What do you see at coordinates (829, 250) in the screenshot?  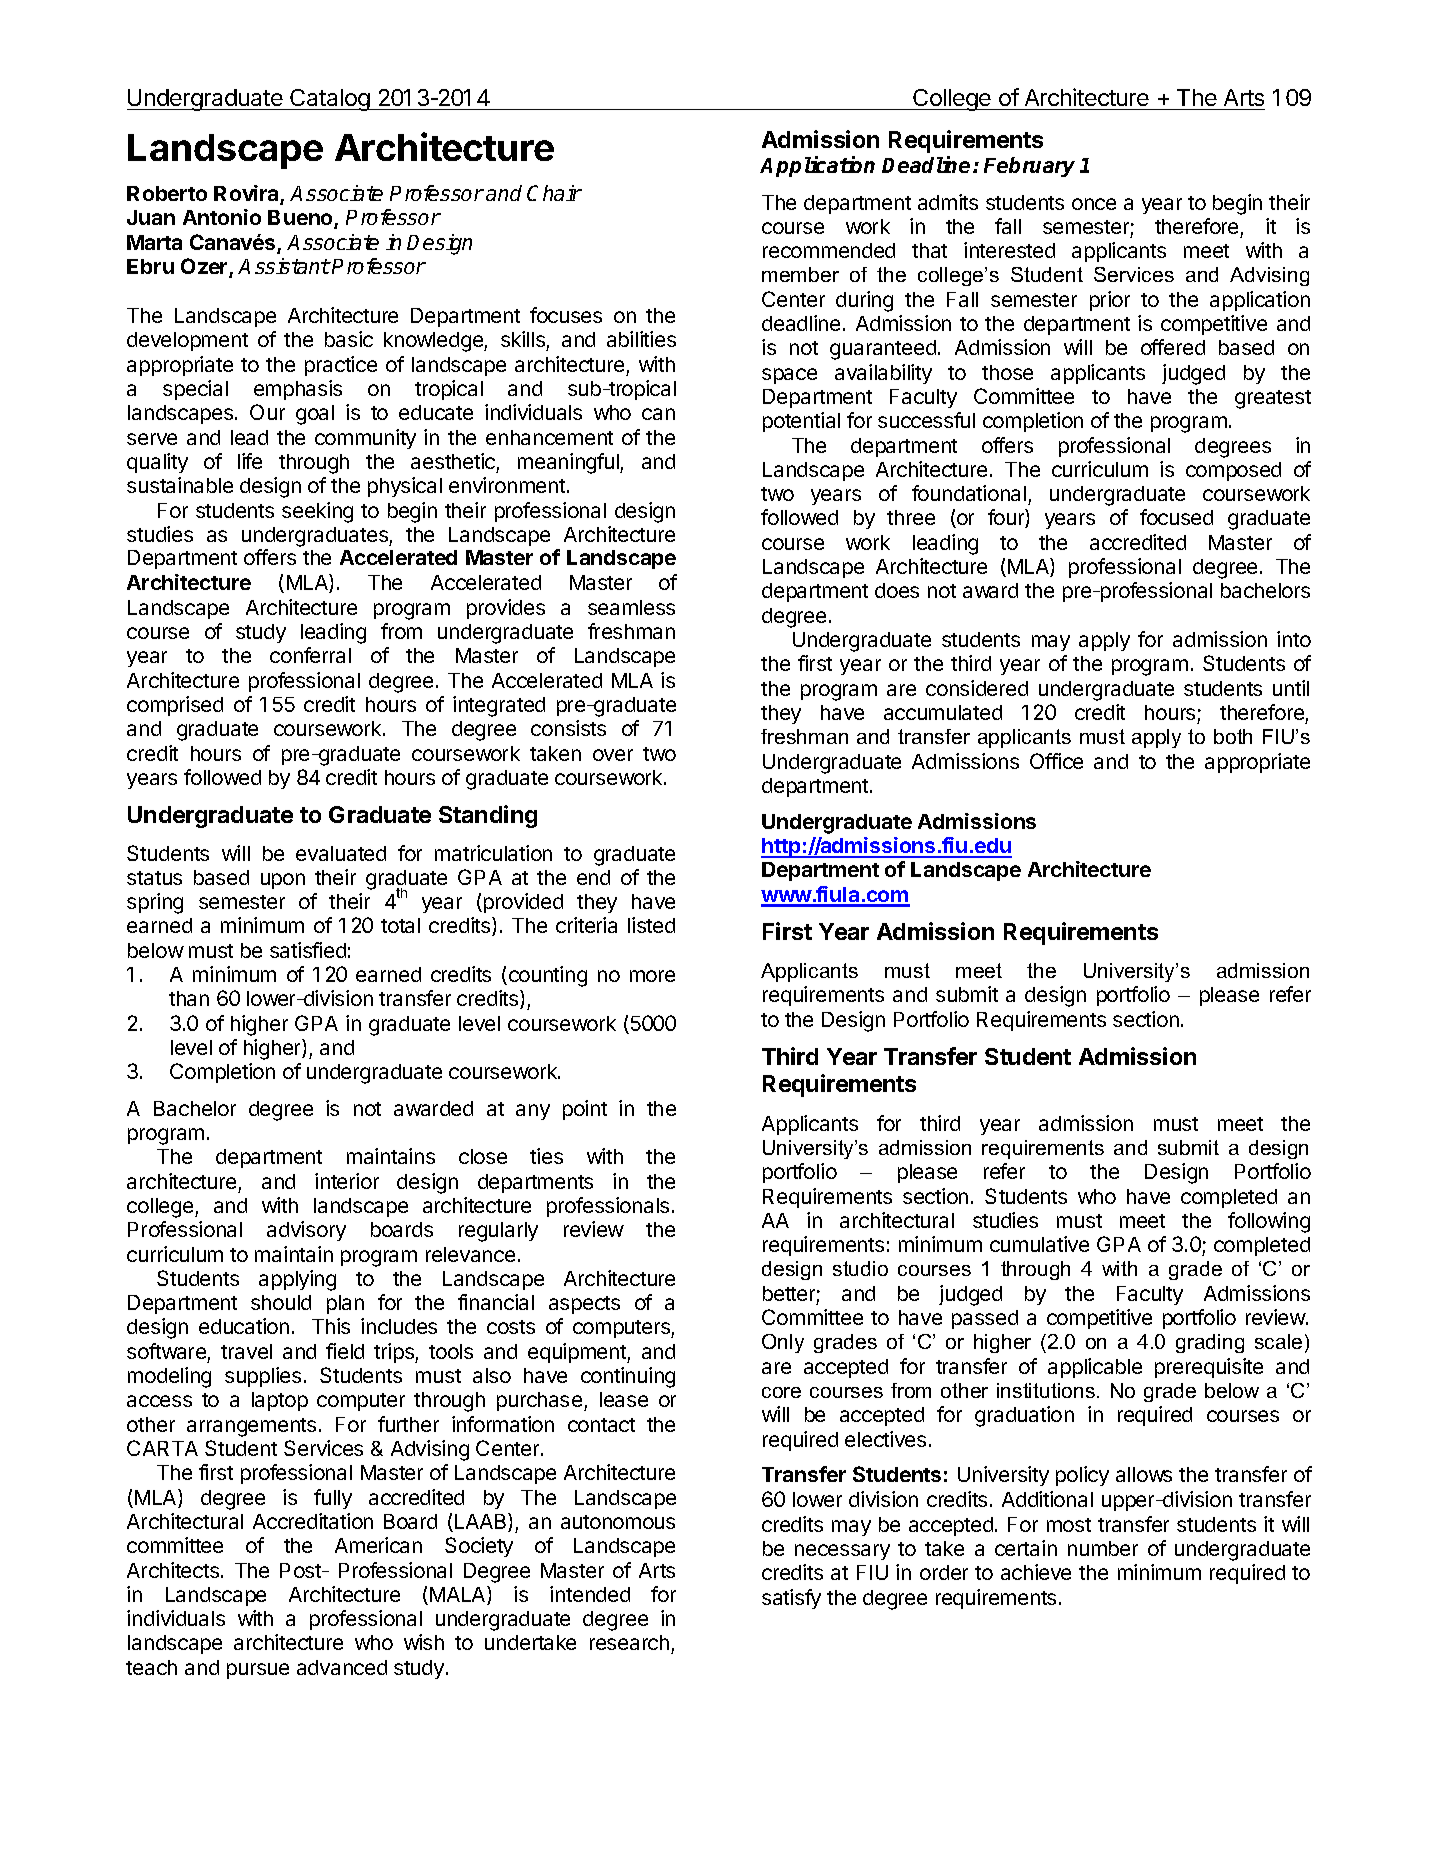 I see `recommended` at bounding box center [829, 250].
